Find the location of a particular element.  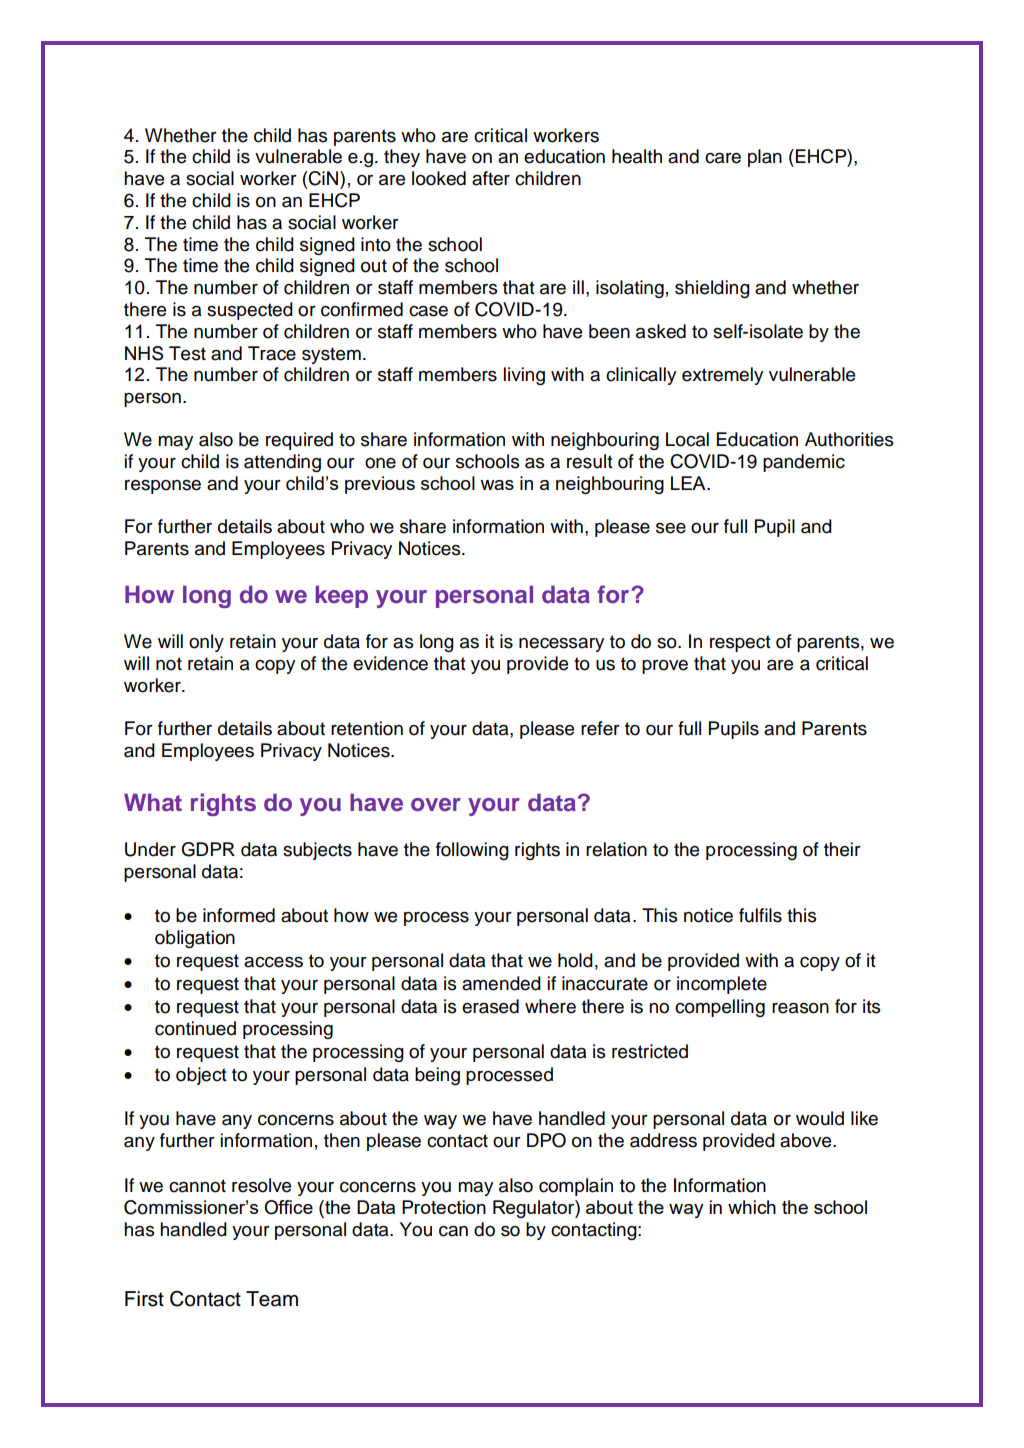

refer is located at coordinates (600, 728).
